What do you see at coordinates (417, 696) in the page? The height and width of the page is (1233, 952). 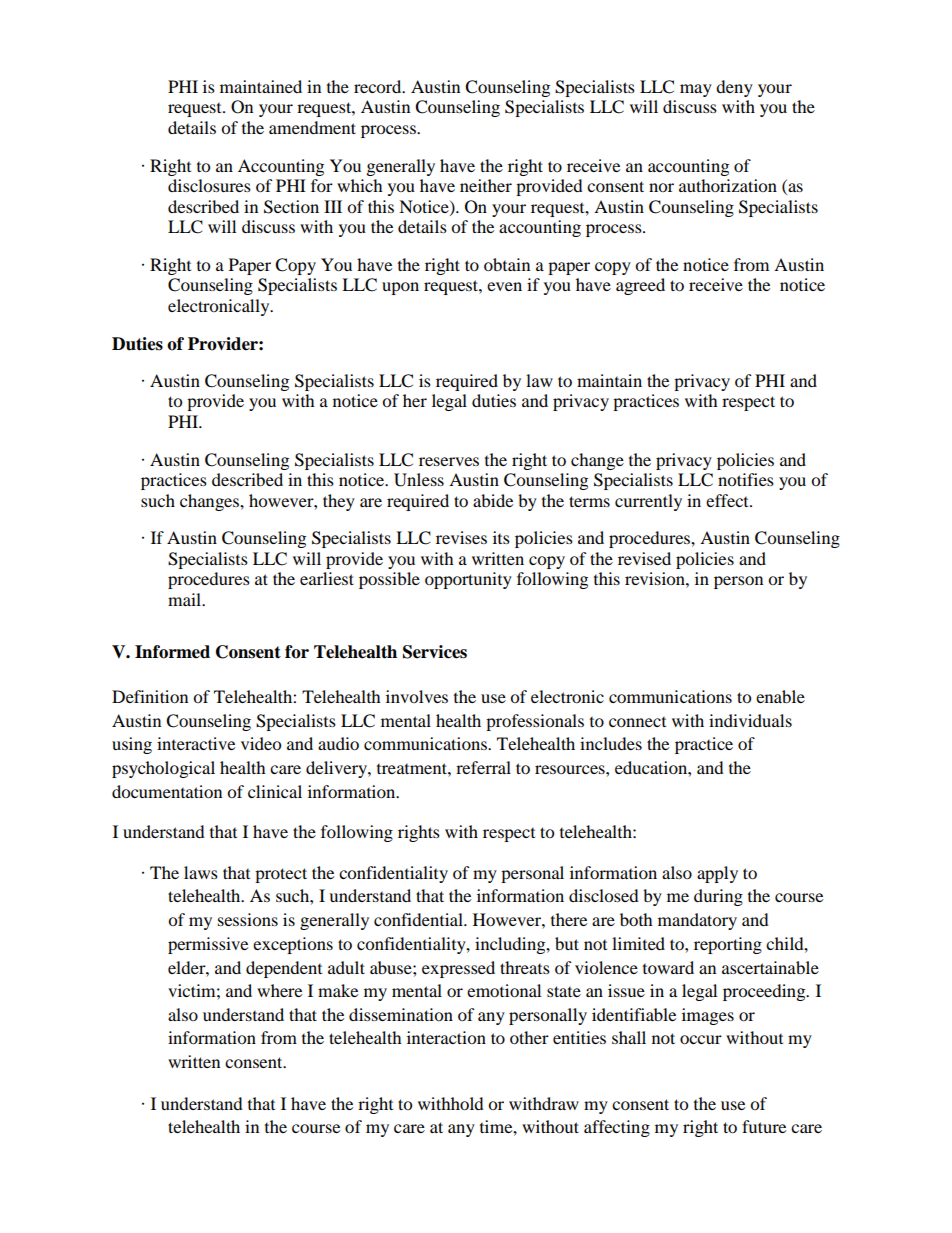 I see `involves` at bounding box center [417, 696].
